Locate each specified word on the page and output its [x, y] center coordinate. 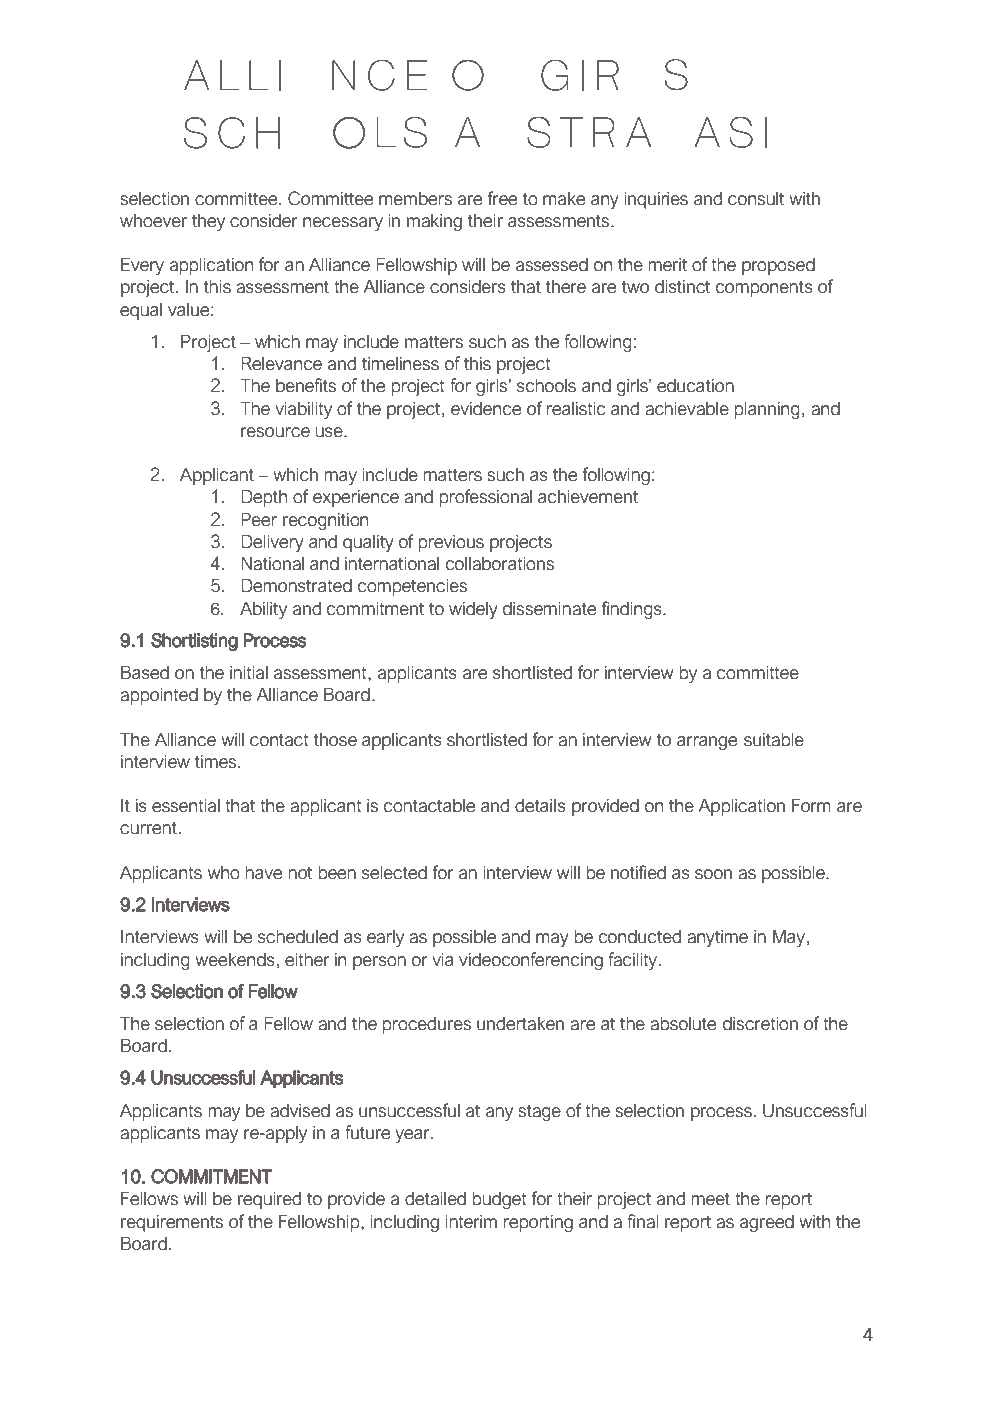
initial [249, 673]
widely [473, 610]
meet [710, 1199]
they [208, 222]
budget [499, 1200]
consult [756, 199]
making [434, 222]
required [269, 1200]
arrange [707, 743]
